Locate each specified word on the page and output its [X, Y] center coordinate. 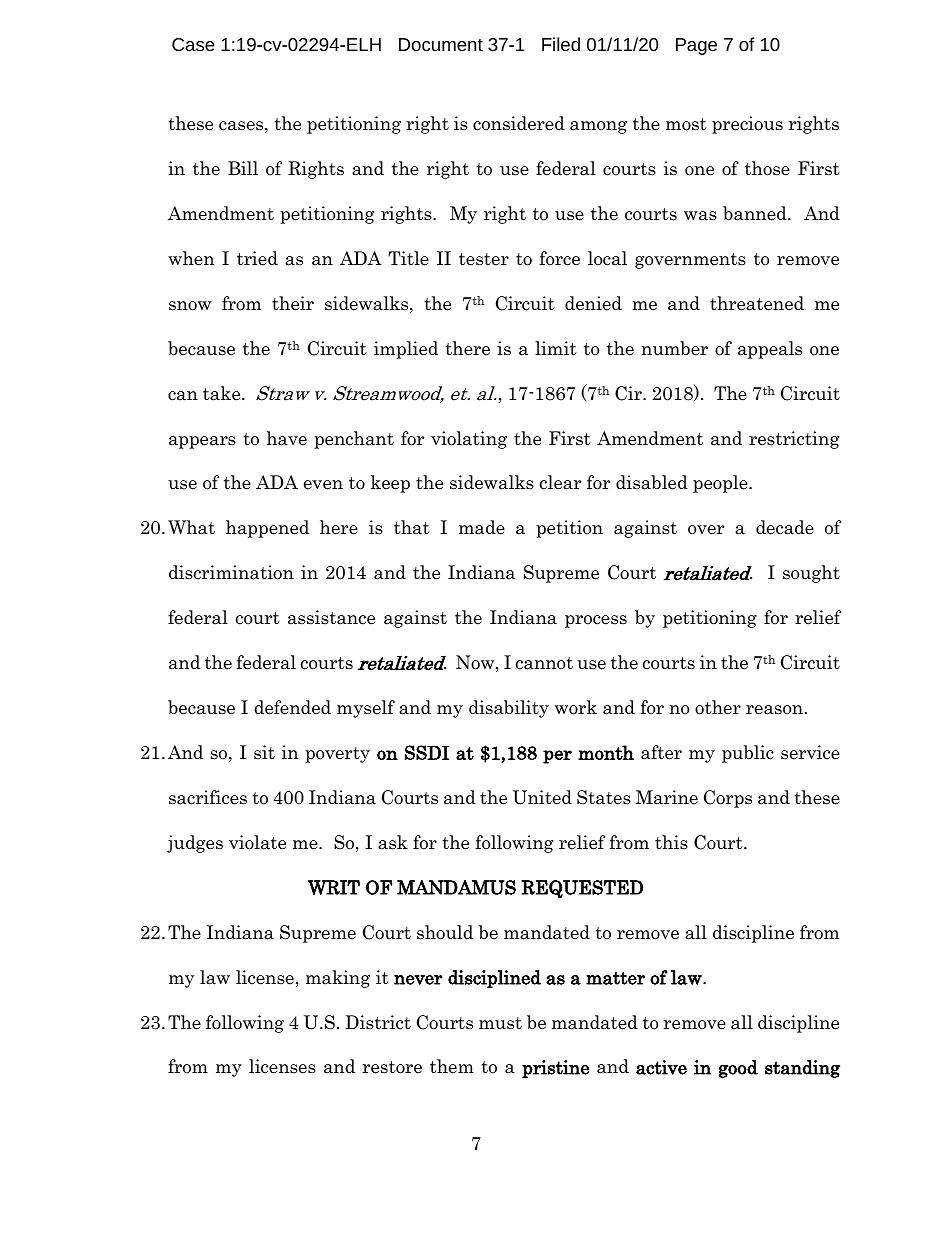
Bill [243, 168]
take [223, 393]
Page [696, 46]
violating [469, 440]
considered [519, 123]
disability [509, 709]
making [338, 979]
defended [292, 707]
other [718, 707]
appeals [770, 350]
